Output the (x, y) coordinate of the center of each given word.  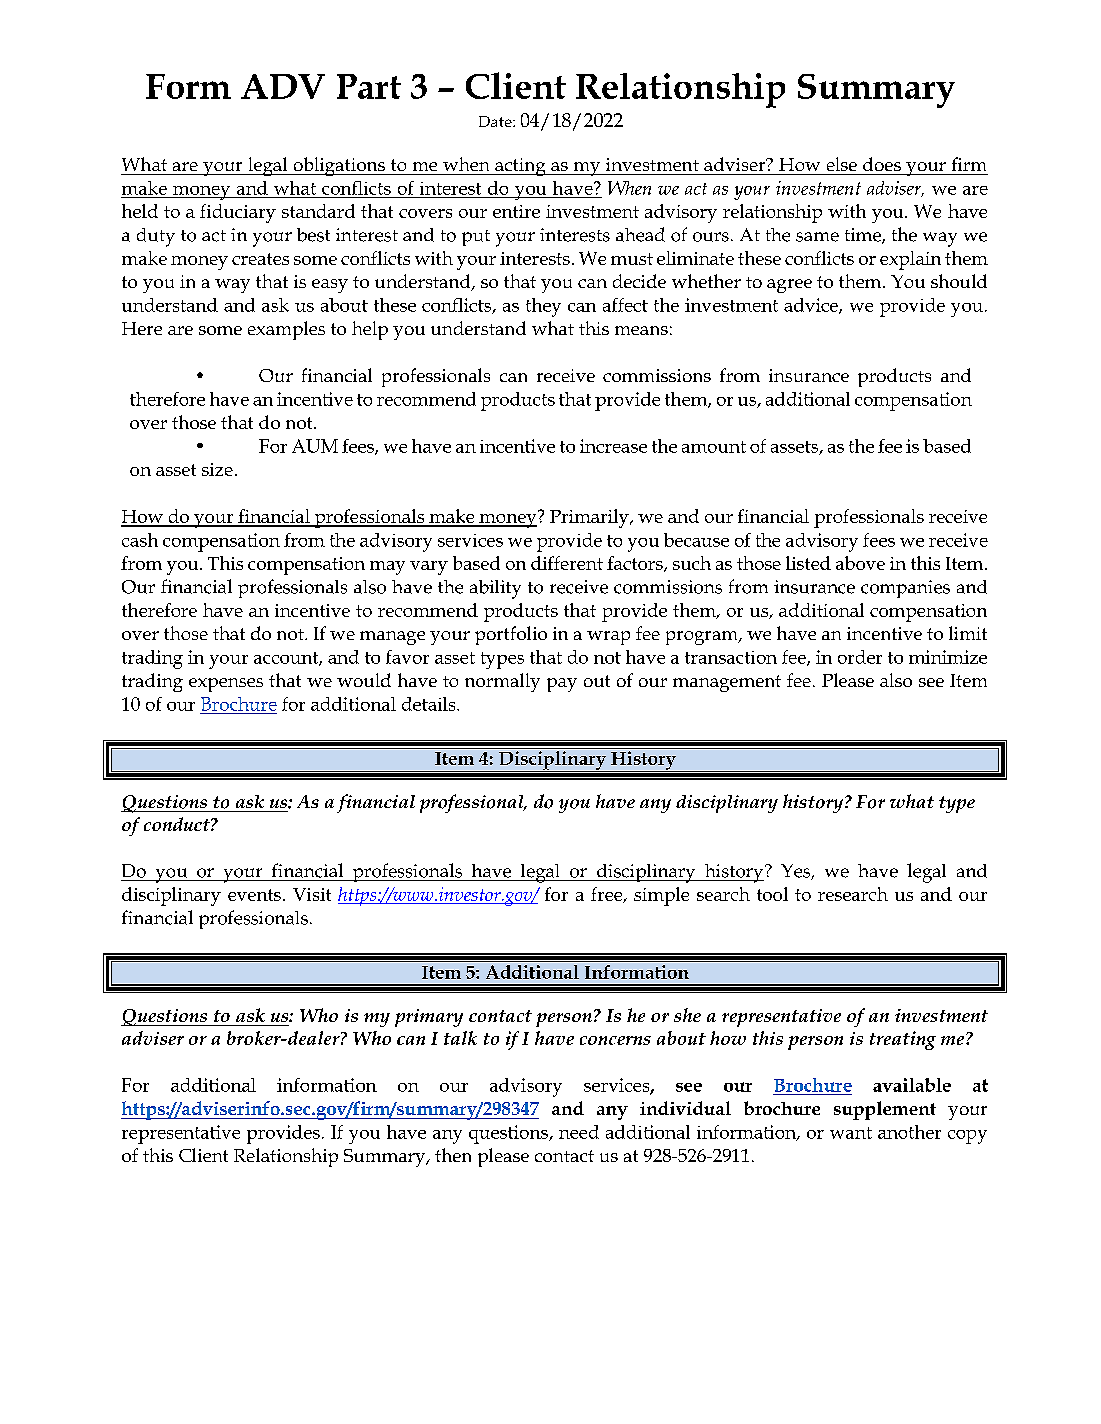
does (882, 164)
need (579, 1132)
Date (496, 121)
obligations (339, 166)
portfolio (511, 635)
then (453, 1155)
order (860, 657)
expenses (226, 685)
